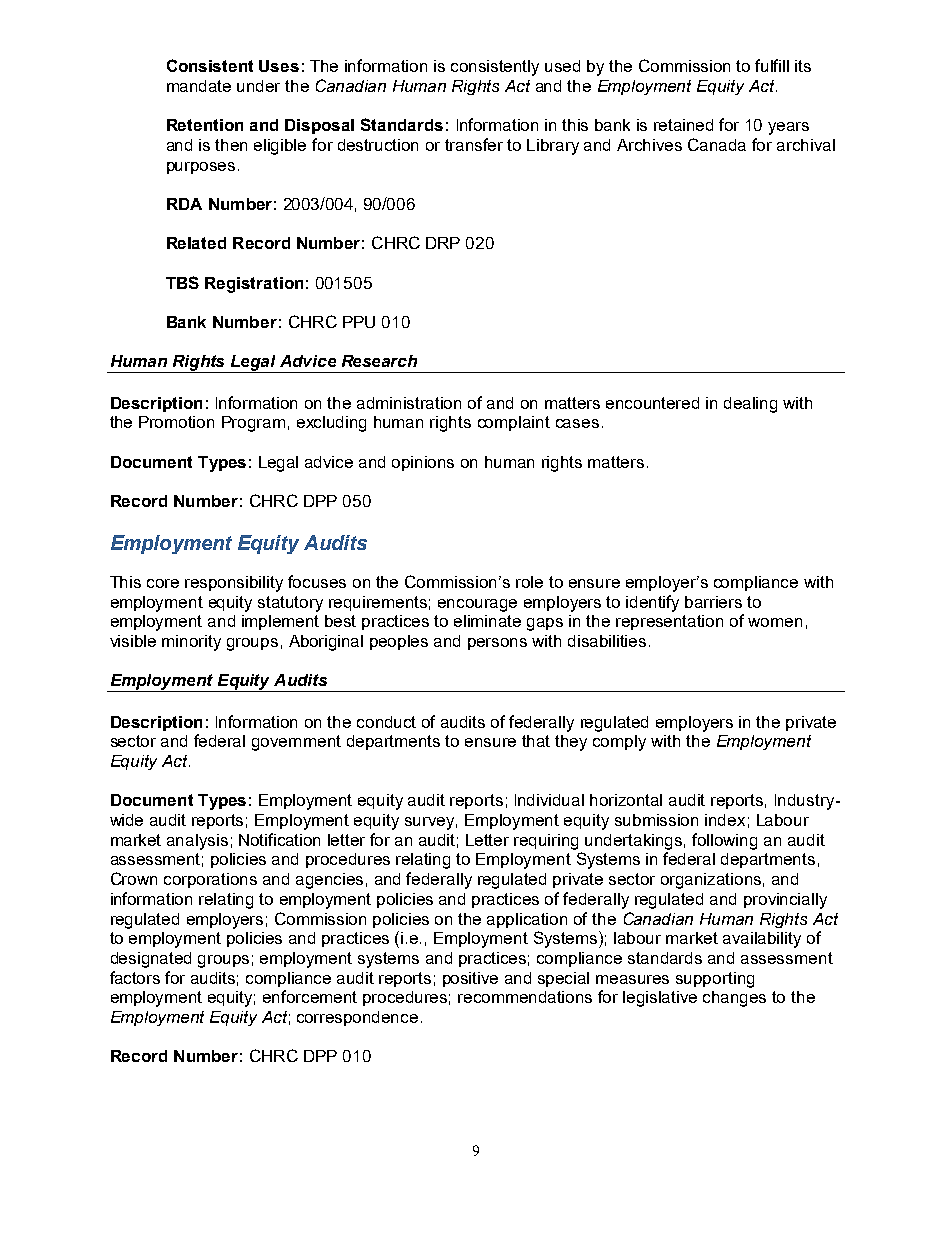 The height and width of the screenshot is (1233, 952). Describe the element at coordinates (536, 741) in the screenshot. I see `that` at that location.
